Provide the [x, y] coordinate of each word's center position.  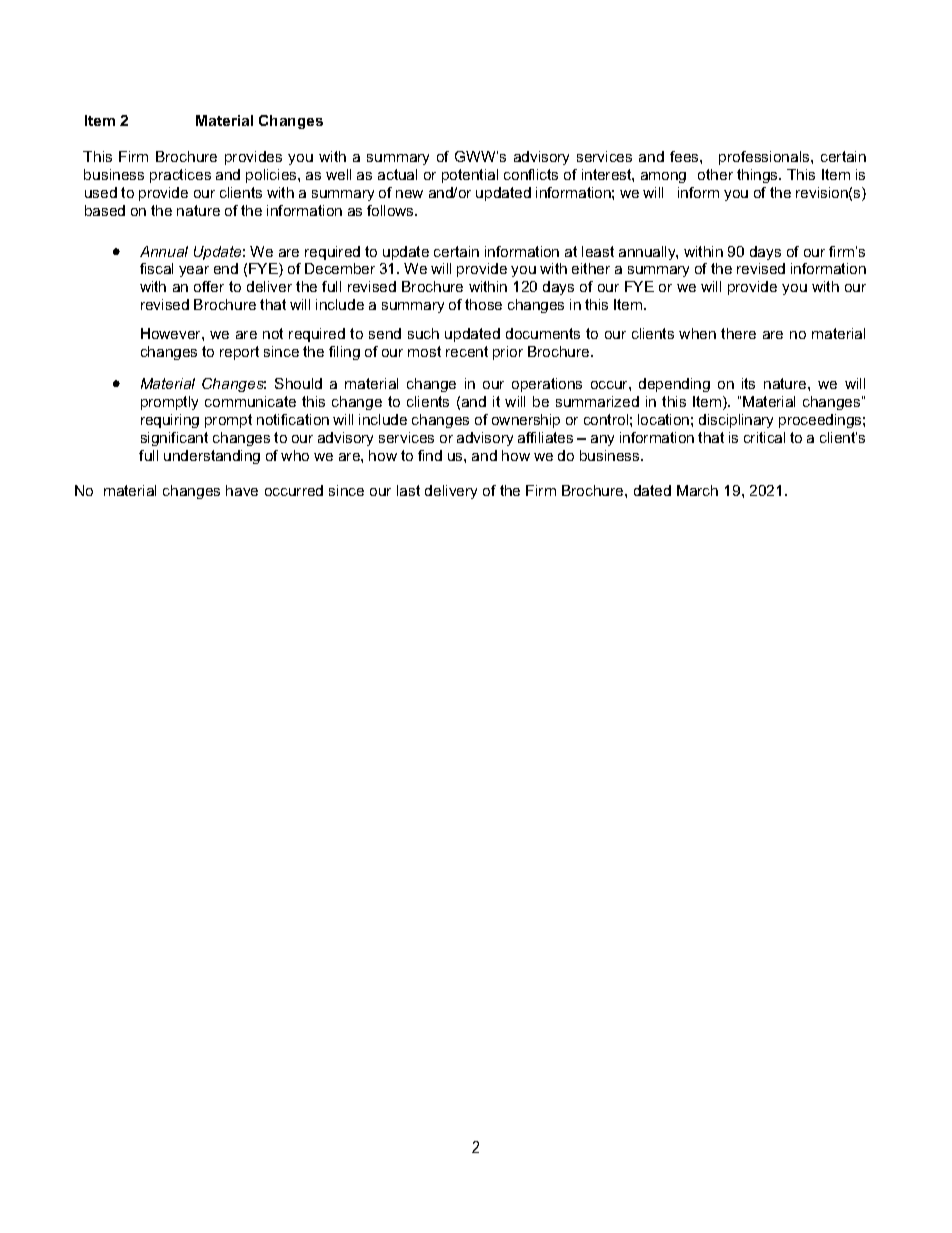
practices [180, 176]
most [424, 351]
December [340, 268]
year [194, 271]
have [242, 490]
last [408, 490]
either [591, 268]
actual [397, 174]
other [715, 174]
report [239, 353]
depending [674, 385]
